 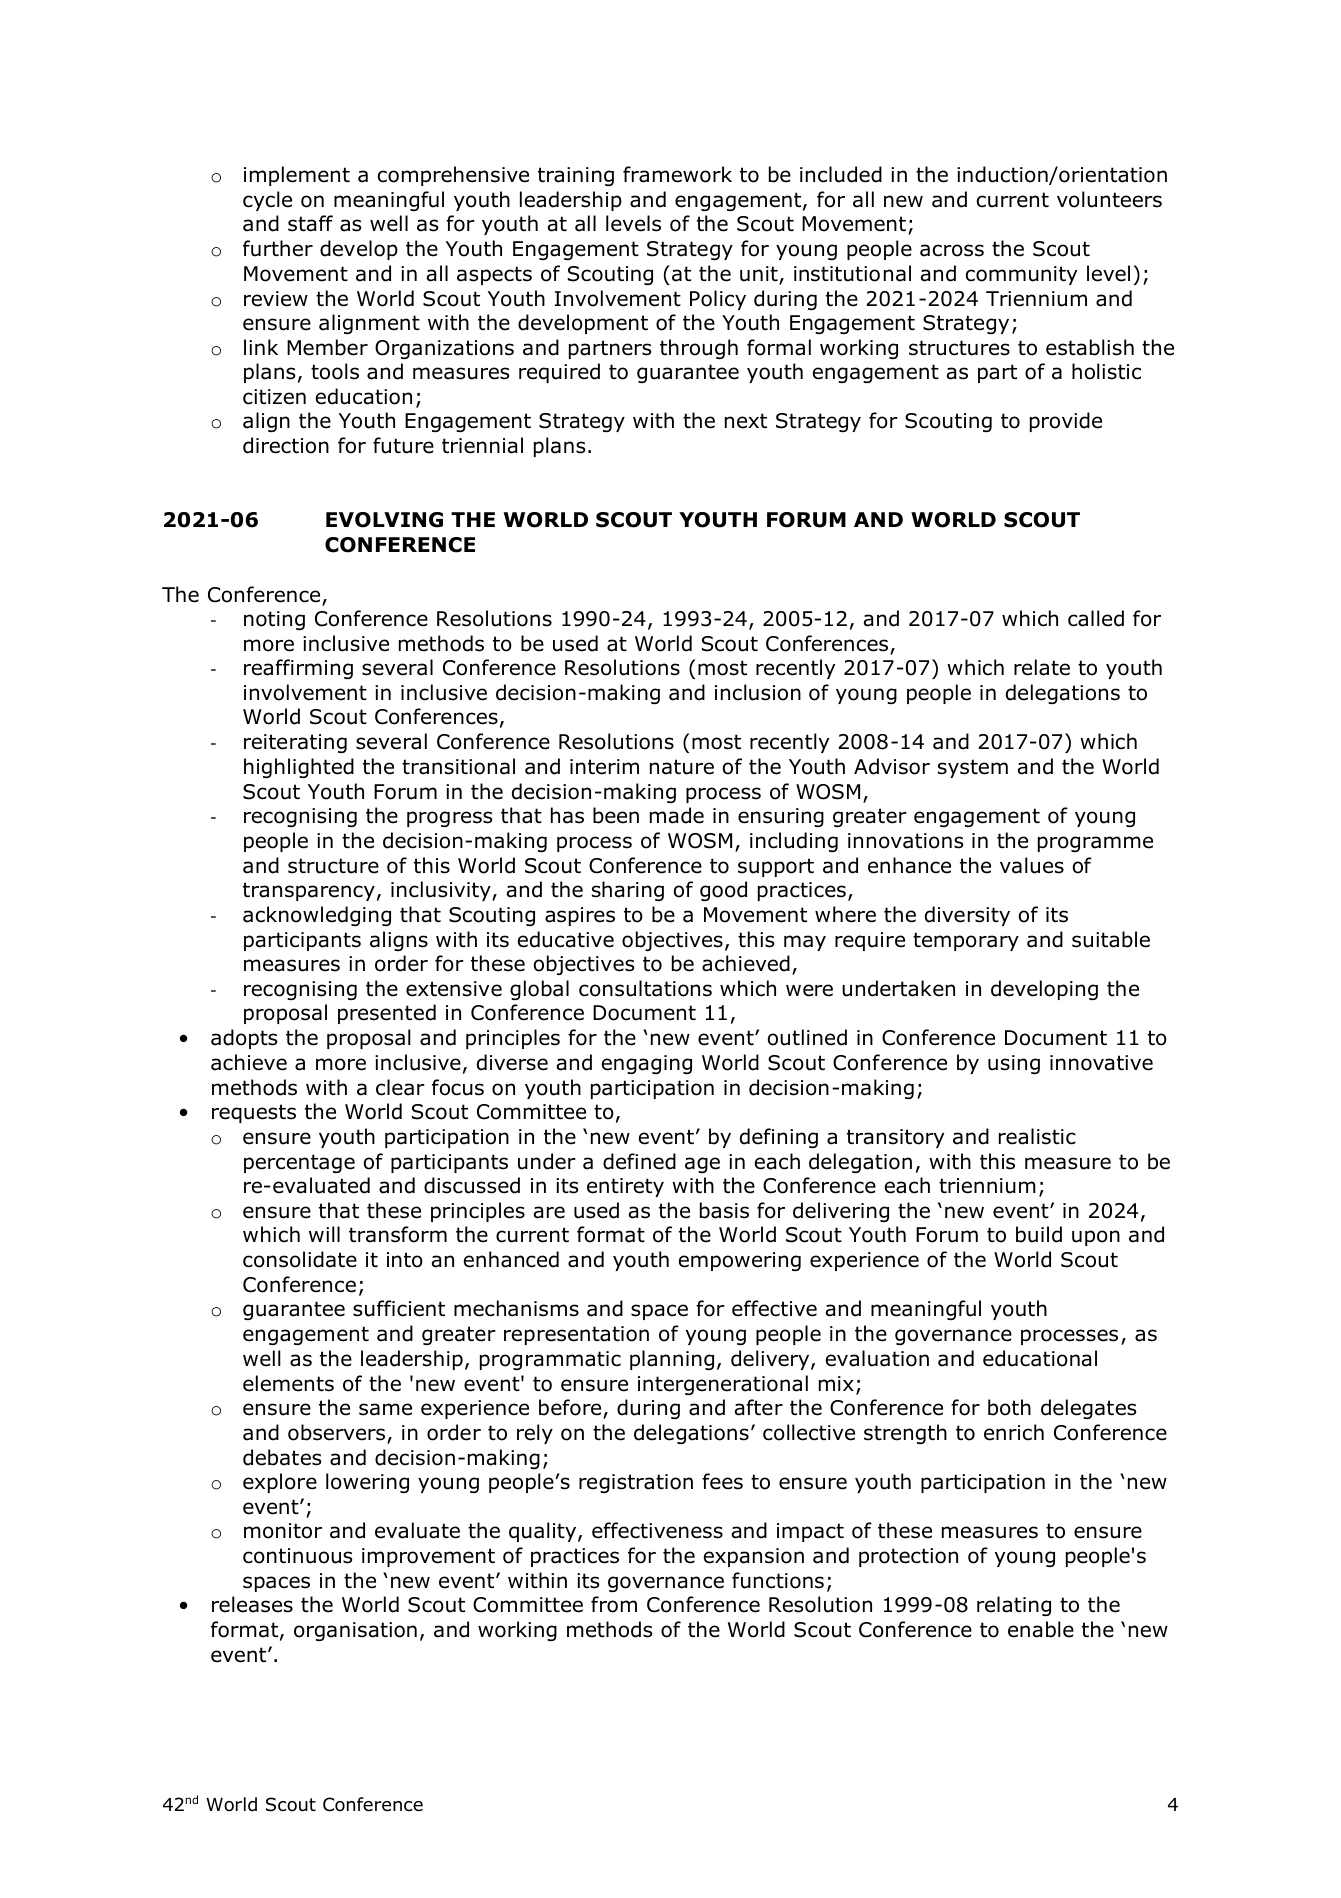 What do you see at coordinates (952, 250) in the screenshot?
I see `across` at bounding box center [952, 250].
